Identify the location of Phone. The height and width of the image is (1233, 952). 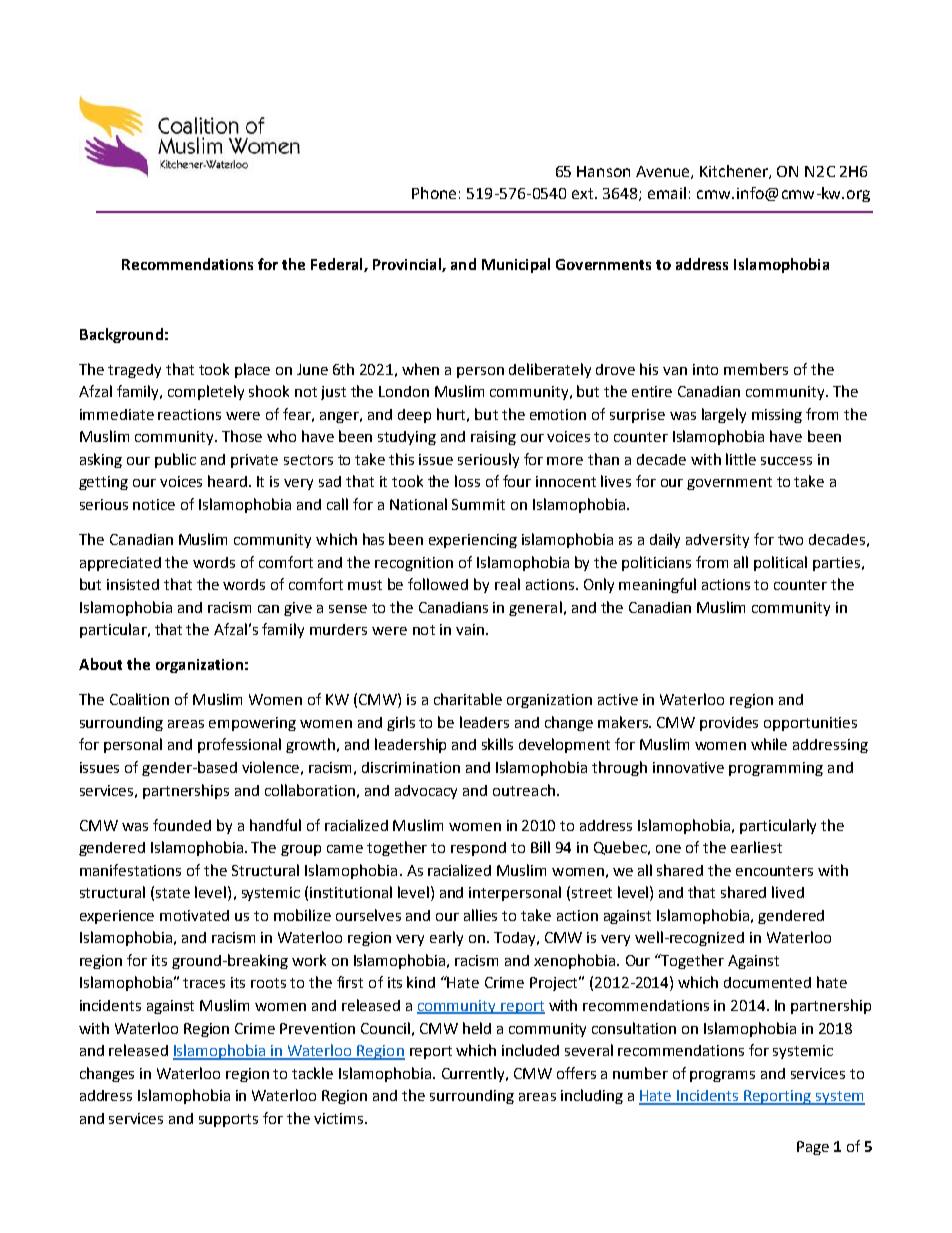
(434, 193).
